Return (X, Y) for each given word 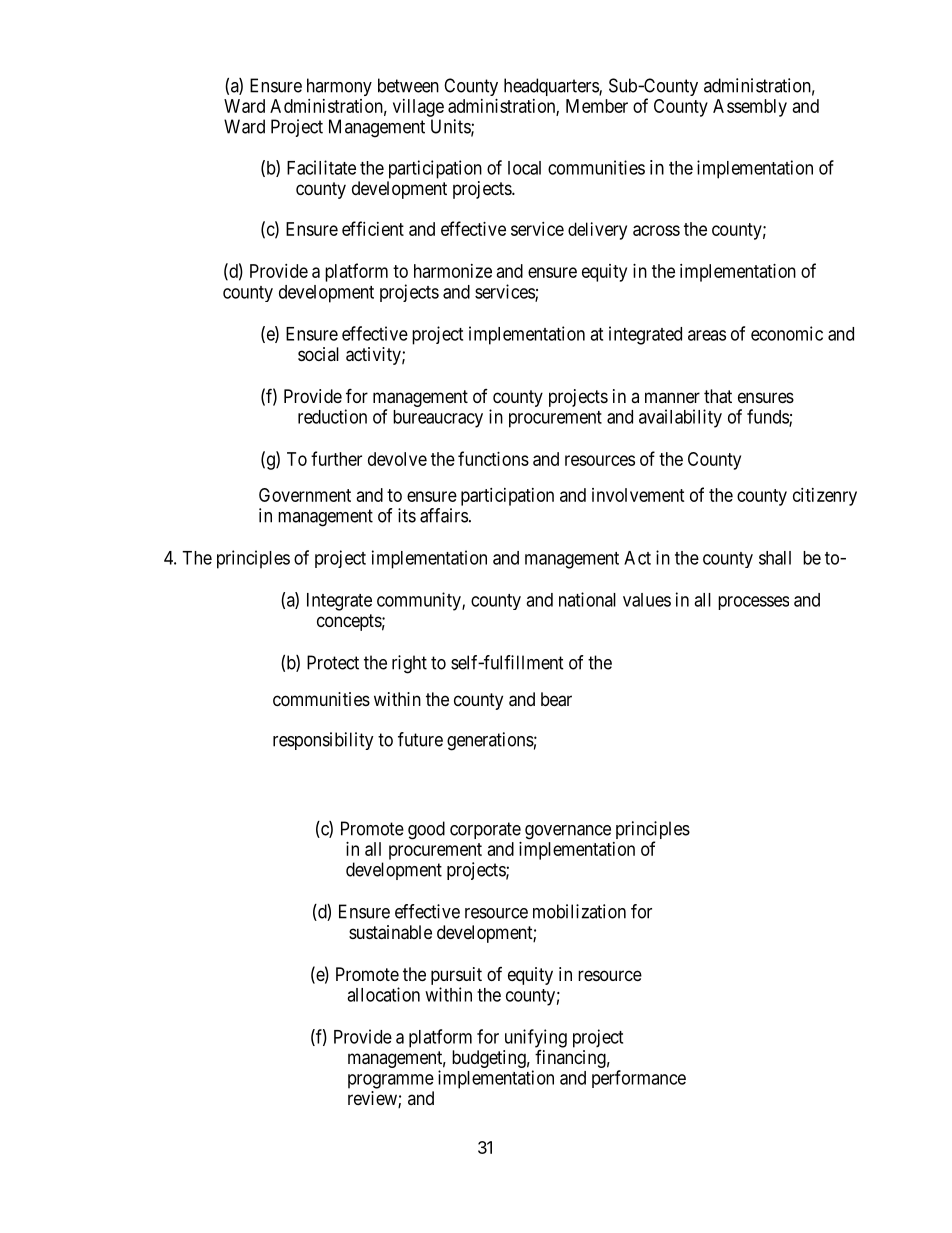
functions (493, 458)
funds (768, 417)
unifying (536, 1038)
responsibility (323, 741)
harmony (339, 87)
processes (753, 603)
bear (556, 699)
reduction (332, 416)
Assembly (750, 108)
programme (391, 1081)
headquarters (552, 87)
